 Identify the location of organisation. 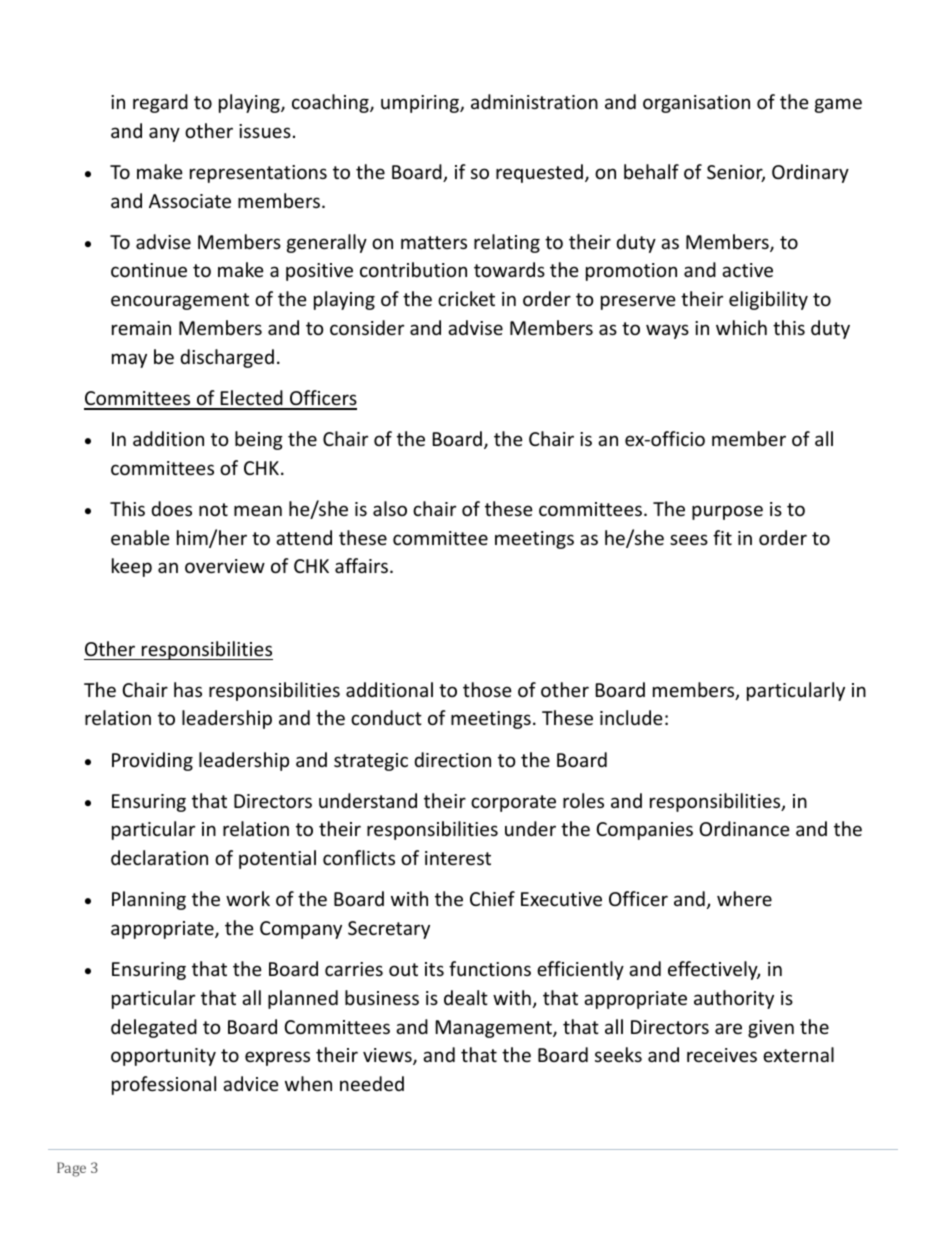
(696, 104).
